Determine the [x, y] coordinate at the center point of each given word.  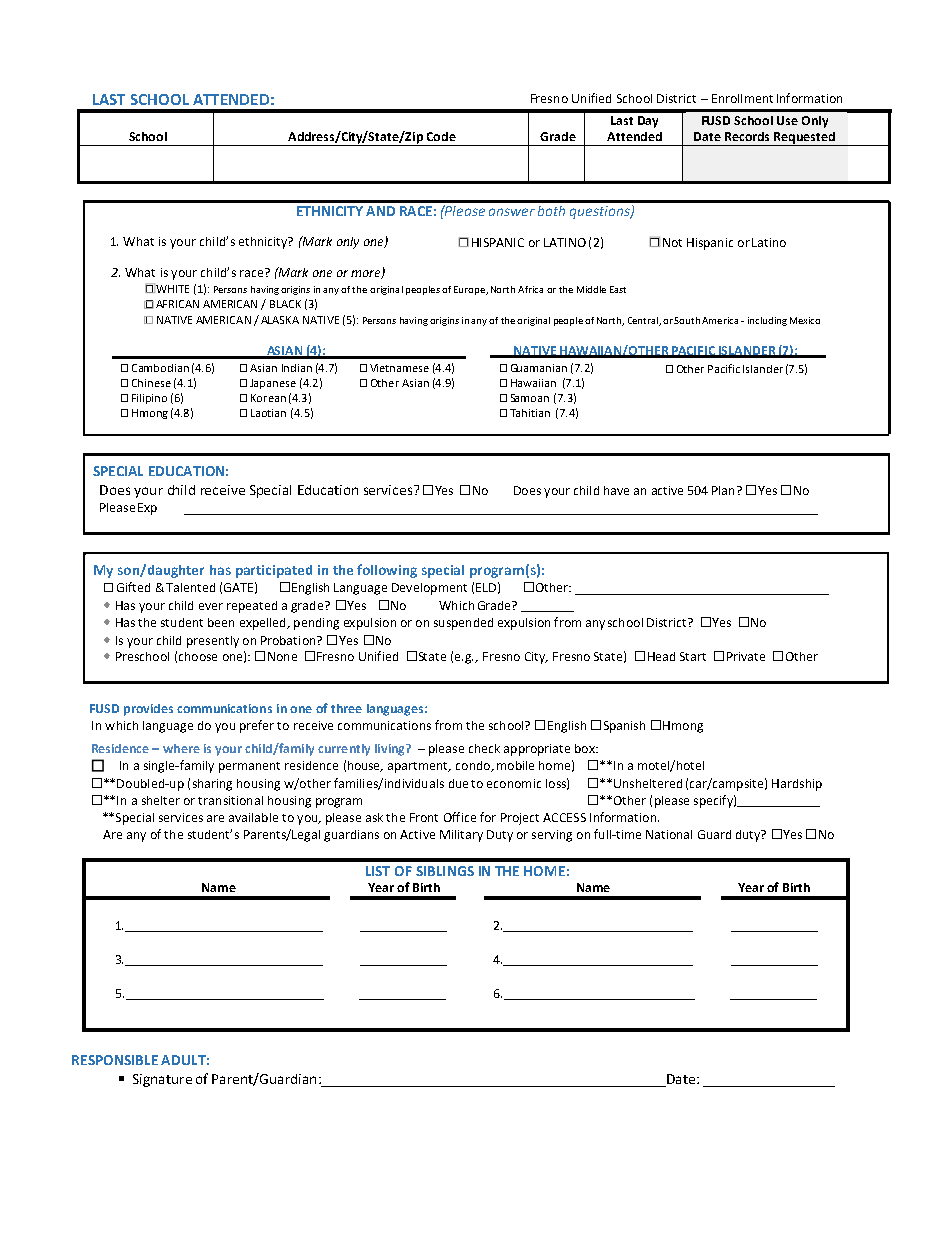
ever [211, 606]
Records [747, 136]
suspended [463, 624]
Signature [162, 1080]
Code [441, 136]
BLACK [285, 304]
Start [693, 656]
